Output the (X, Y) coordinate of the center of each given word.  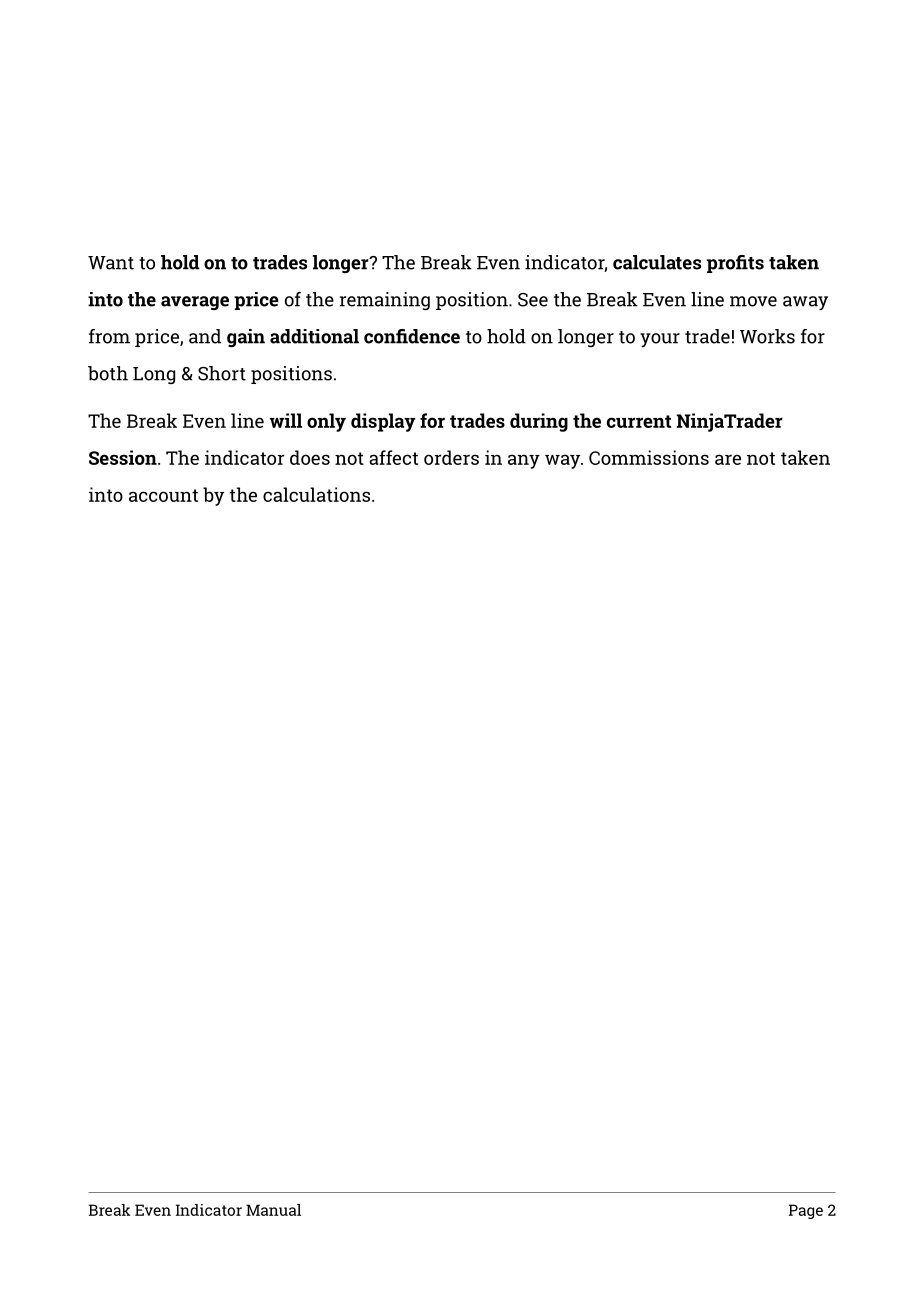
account (163, 495)
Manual (273, 1210)
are (728, 459)
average (195, 303)
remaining (385, 301)
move (753, 301)
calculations (318, 494)
